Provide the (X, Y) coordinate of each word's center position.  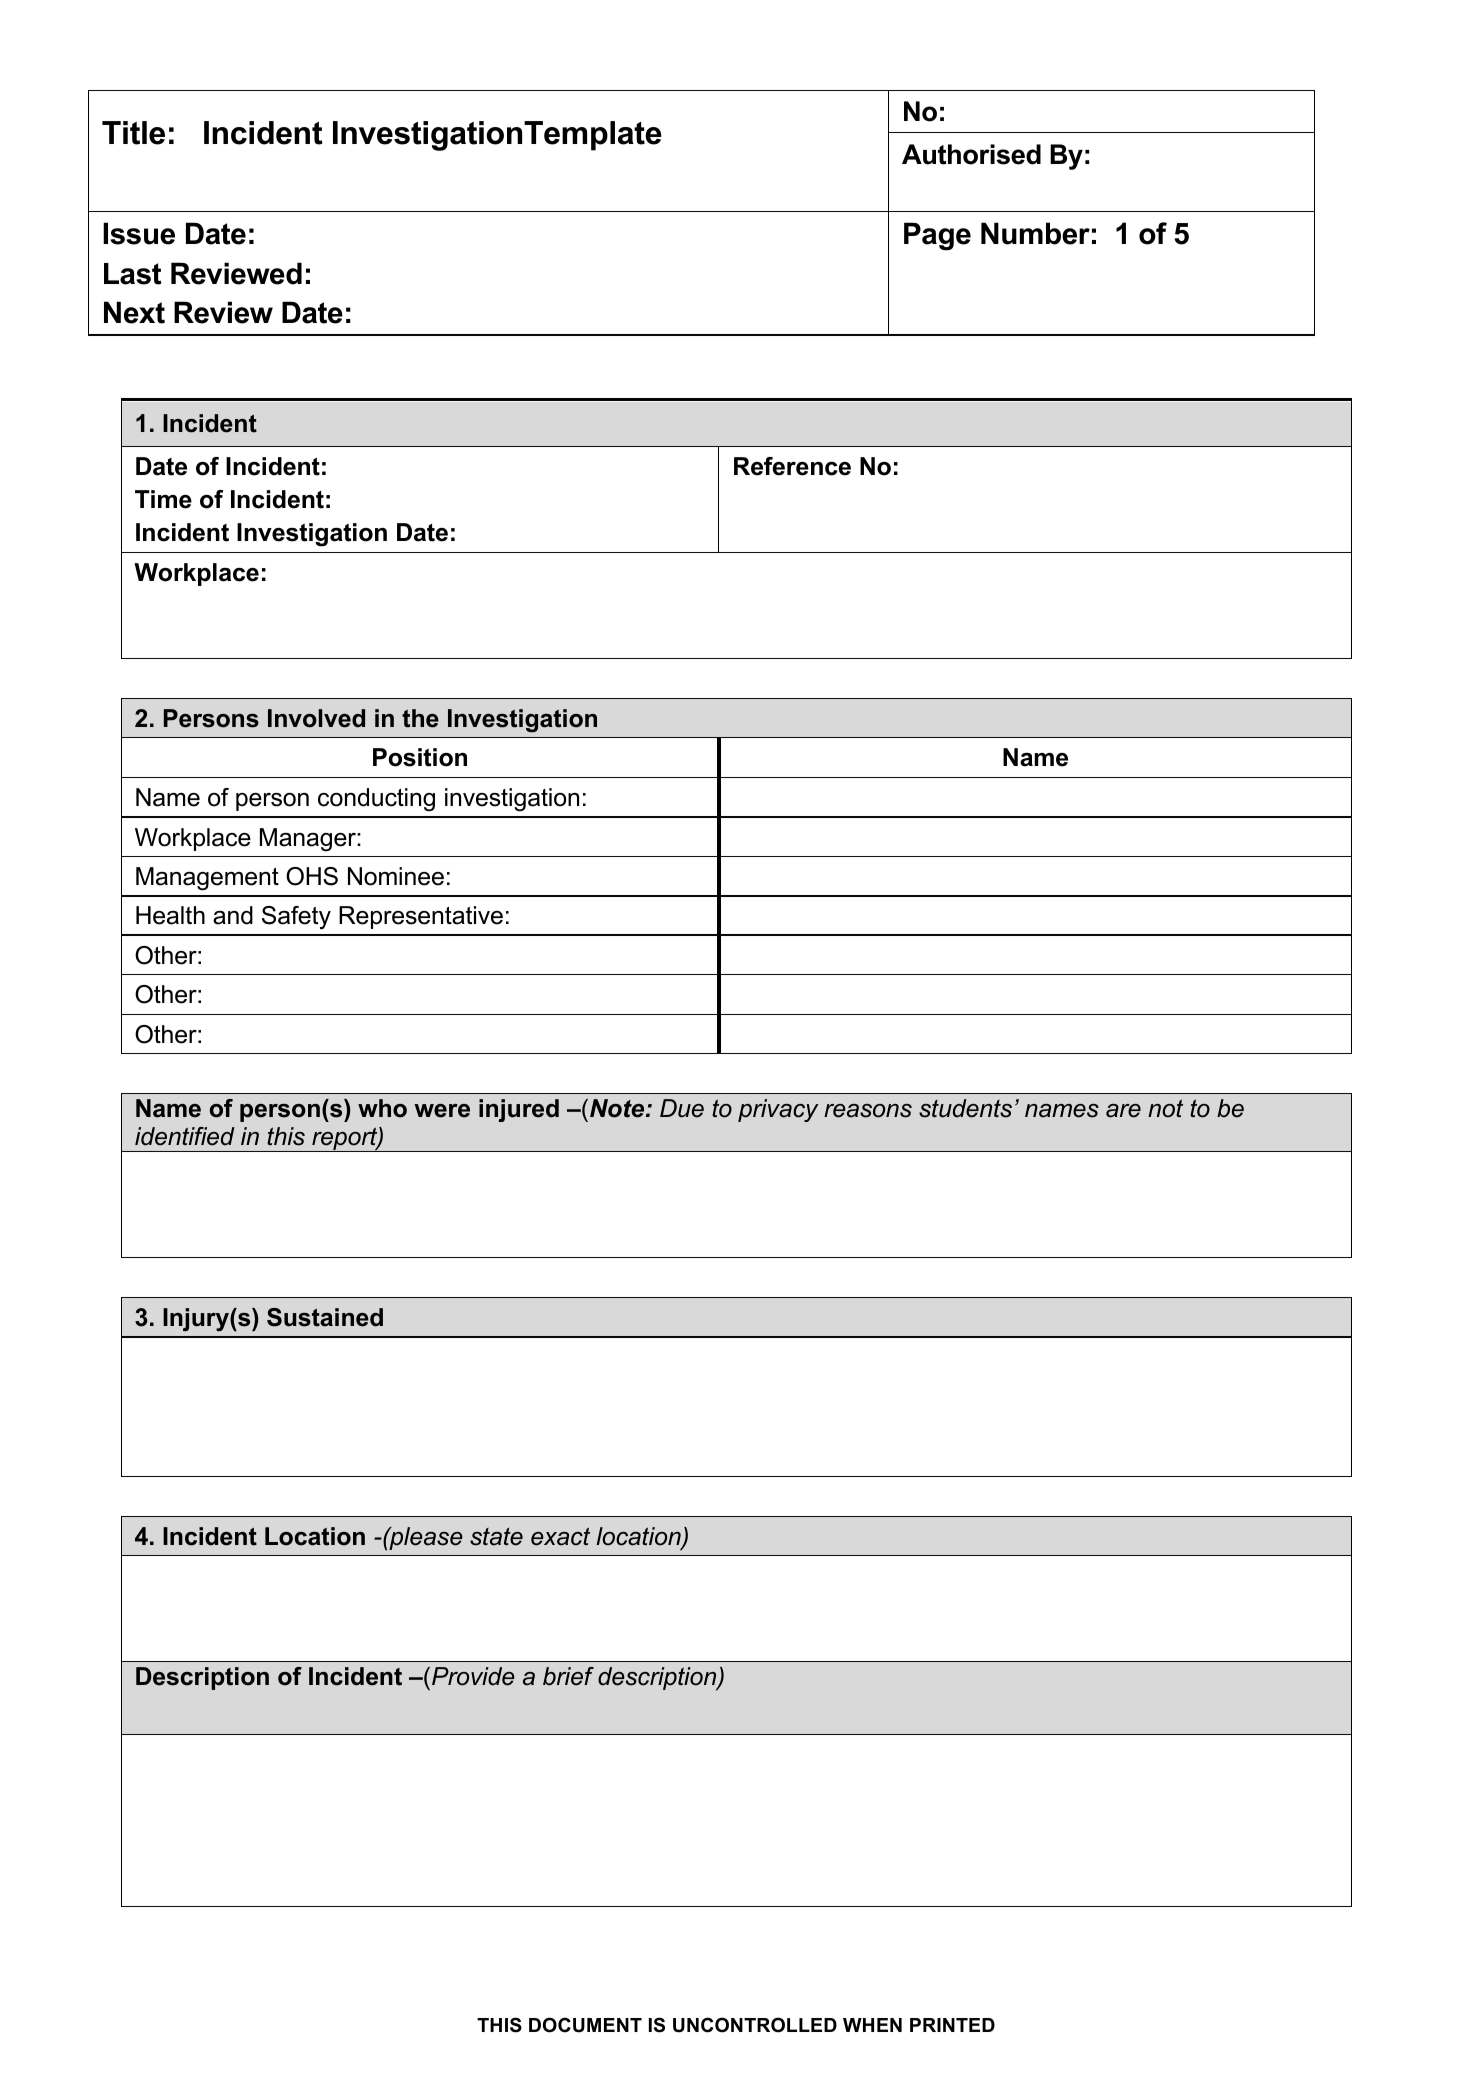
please (424, 1538)
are (1123, 1111)
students (965, 1108)
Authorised (971, 154)
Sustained (325, 1317)
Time (163, 499)
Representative (421, 917)
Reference (792, 466)
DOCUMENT (585, 2025)
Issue (139, 233)
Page (937, 236)
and (233, 915)
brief (568, 1676)
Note (618, 1108)
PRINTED (952, 2025)
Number (1035, 233)
